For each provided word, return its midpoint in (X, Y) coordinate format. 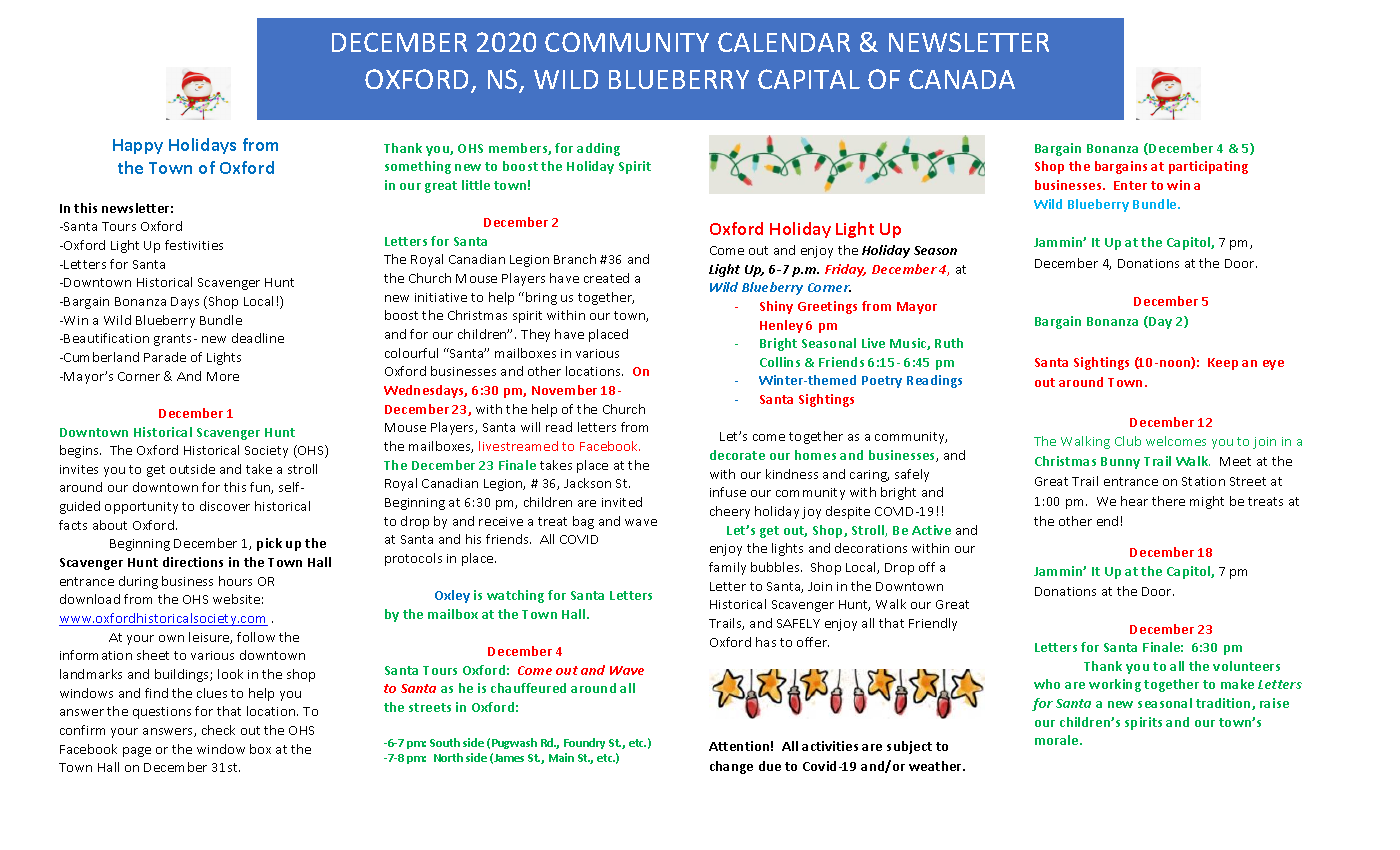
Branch (575, 259)
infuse (728, 492)
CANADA (962, 79)
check (218, 730)
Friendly (933, 624)
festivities (194, 245)
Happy (138, 146)
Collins (780, 362)
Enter (1130, 185)
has (766, 642)
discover (225, 506)
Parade (165, 357)
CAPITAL (809, 79)
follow (256, 637)
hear (1134, 501)
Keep (1223, 364)
